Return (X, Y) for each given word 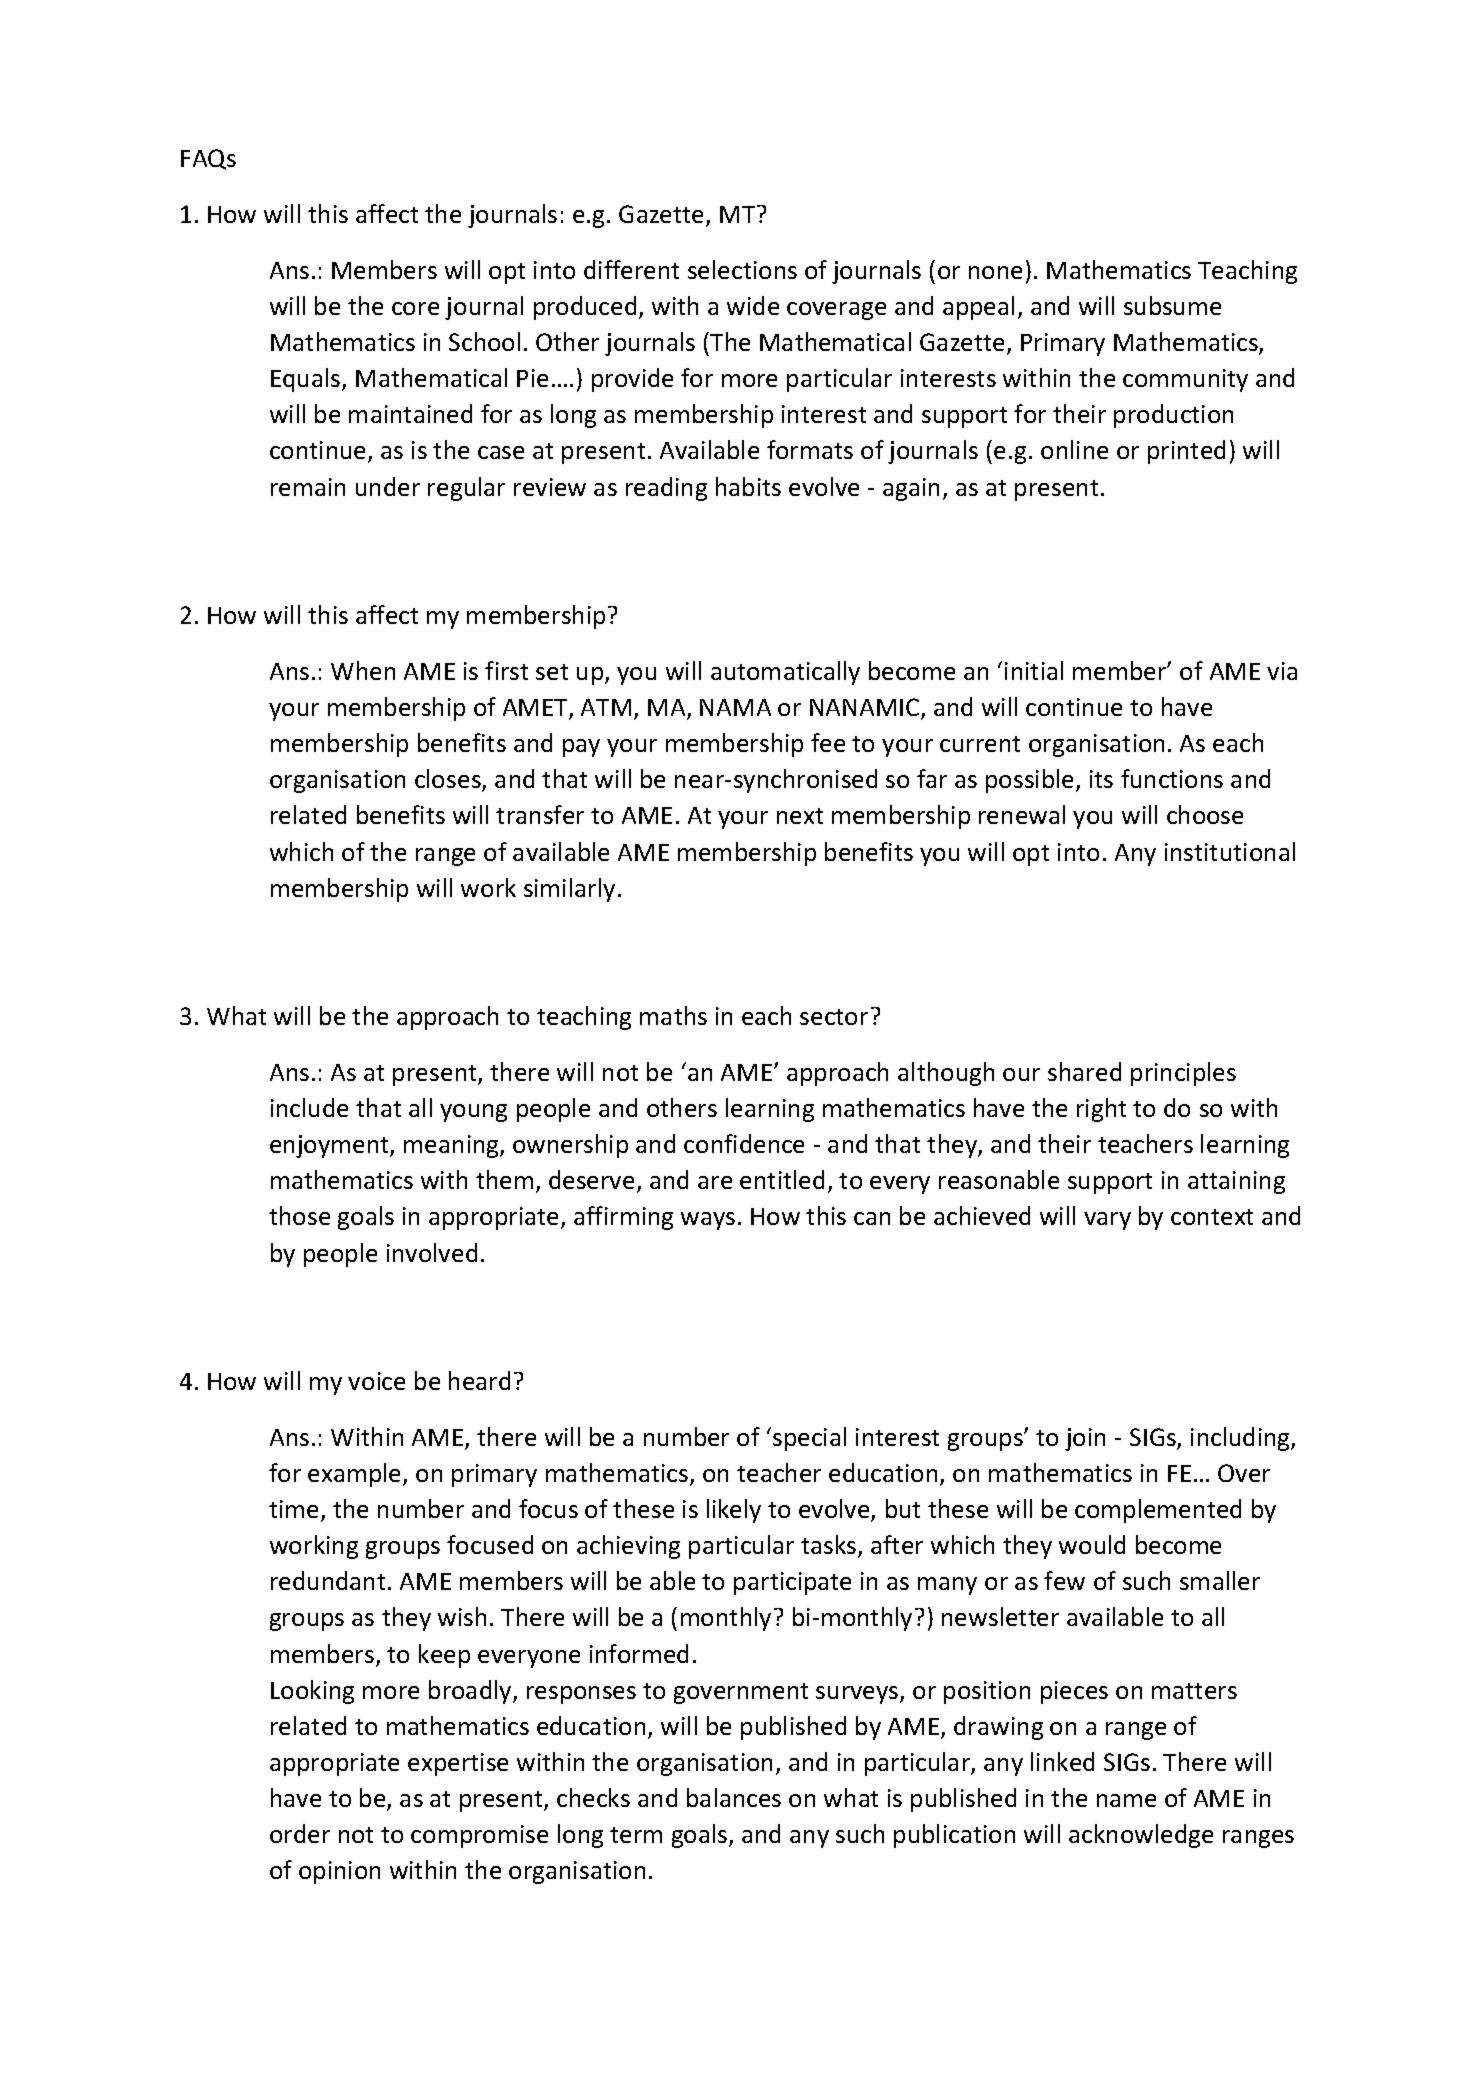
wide (753, 305)
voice (376, 1381)
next (800, 816)
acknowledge (1141, 1836)
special (809, 1439)
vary (1107, 1221)
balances (734, 1797)
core (415, 308)
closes (449, 780)
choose (1205, 814)
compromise (479, 1836)
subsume (1172, 305)
